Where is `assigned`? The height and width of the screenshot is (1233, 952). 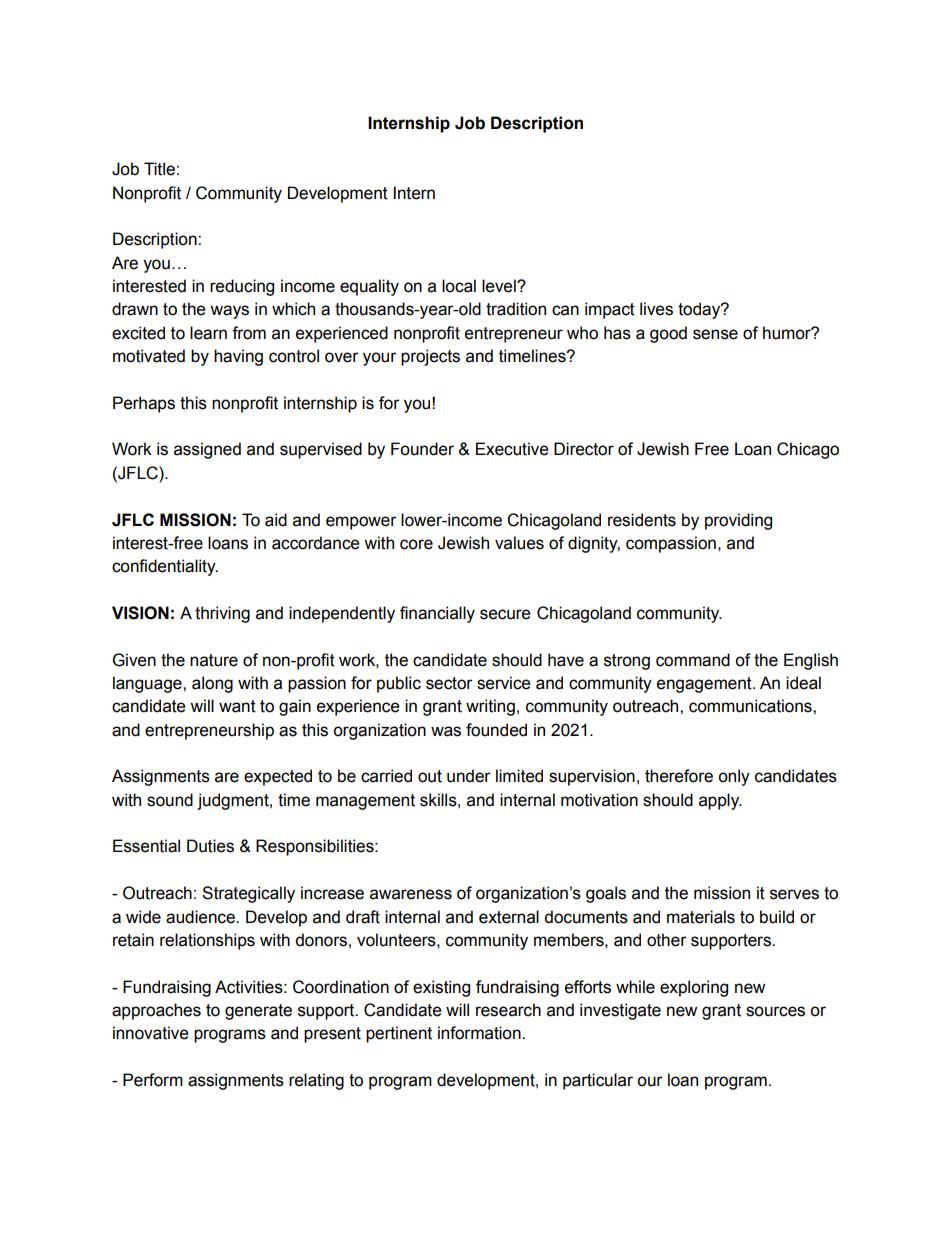
assigned is located at coordinates (207, 450).
